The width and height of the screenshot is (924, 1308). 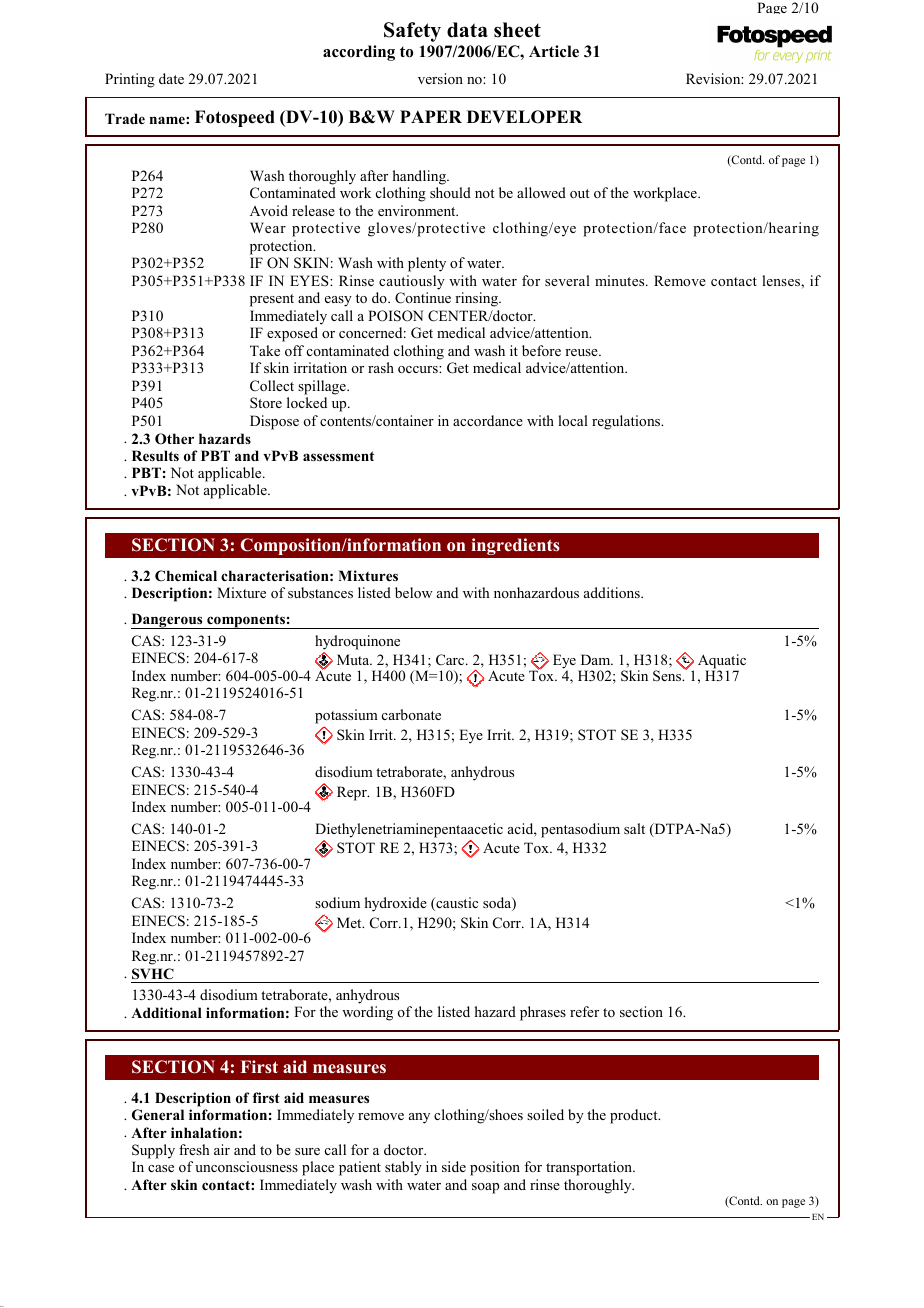 I want to click on stably, so click(x=403, y=1168).
